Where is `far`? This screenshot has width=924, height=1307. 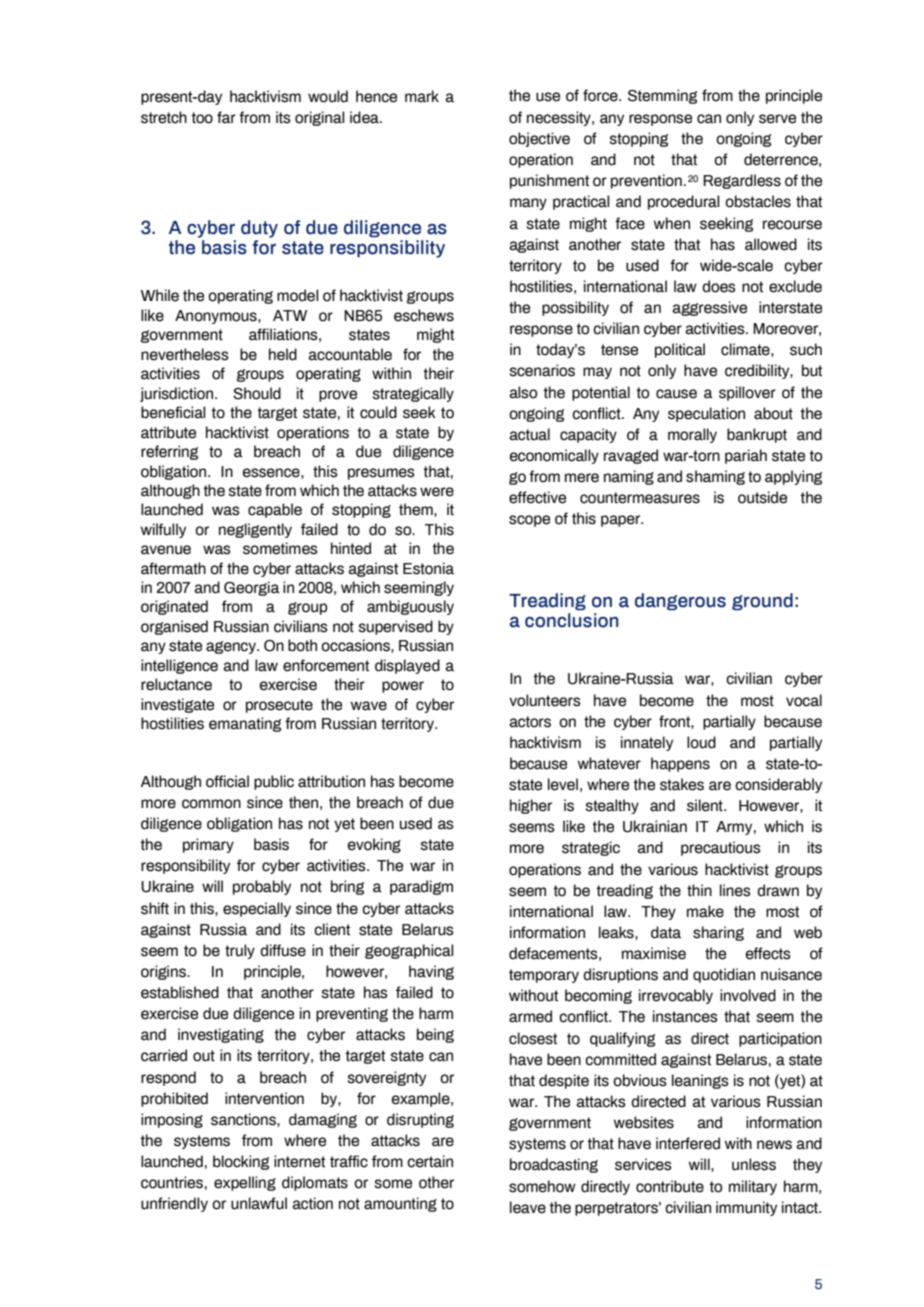 far is located at coordinates (226, 117).
